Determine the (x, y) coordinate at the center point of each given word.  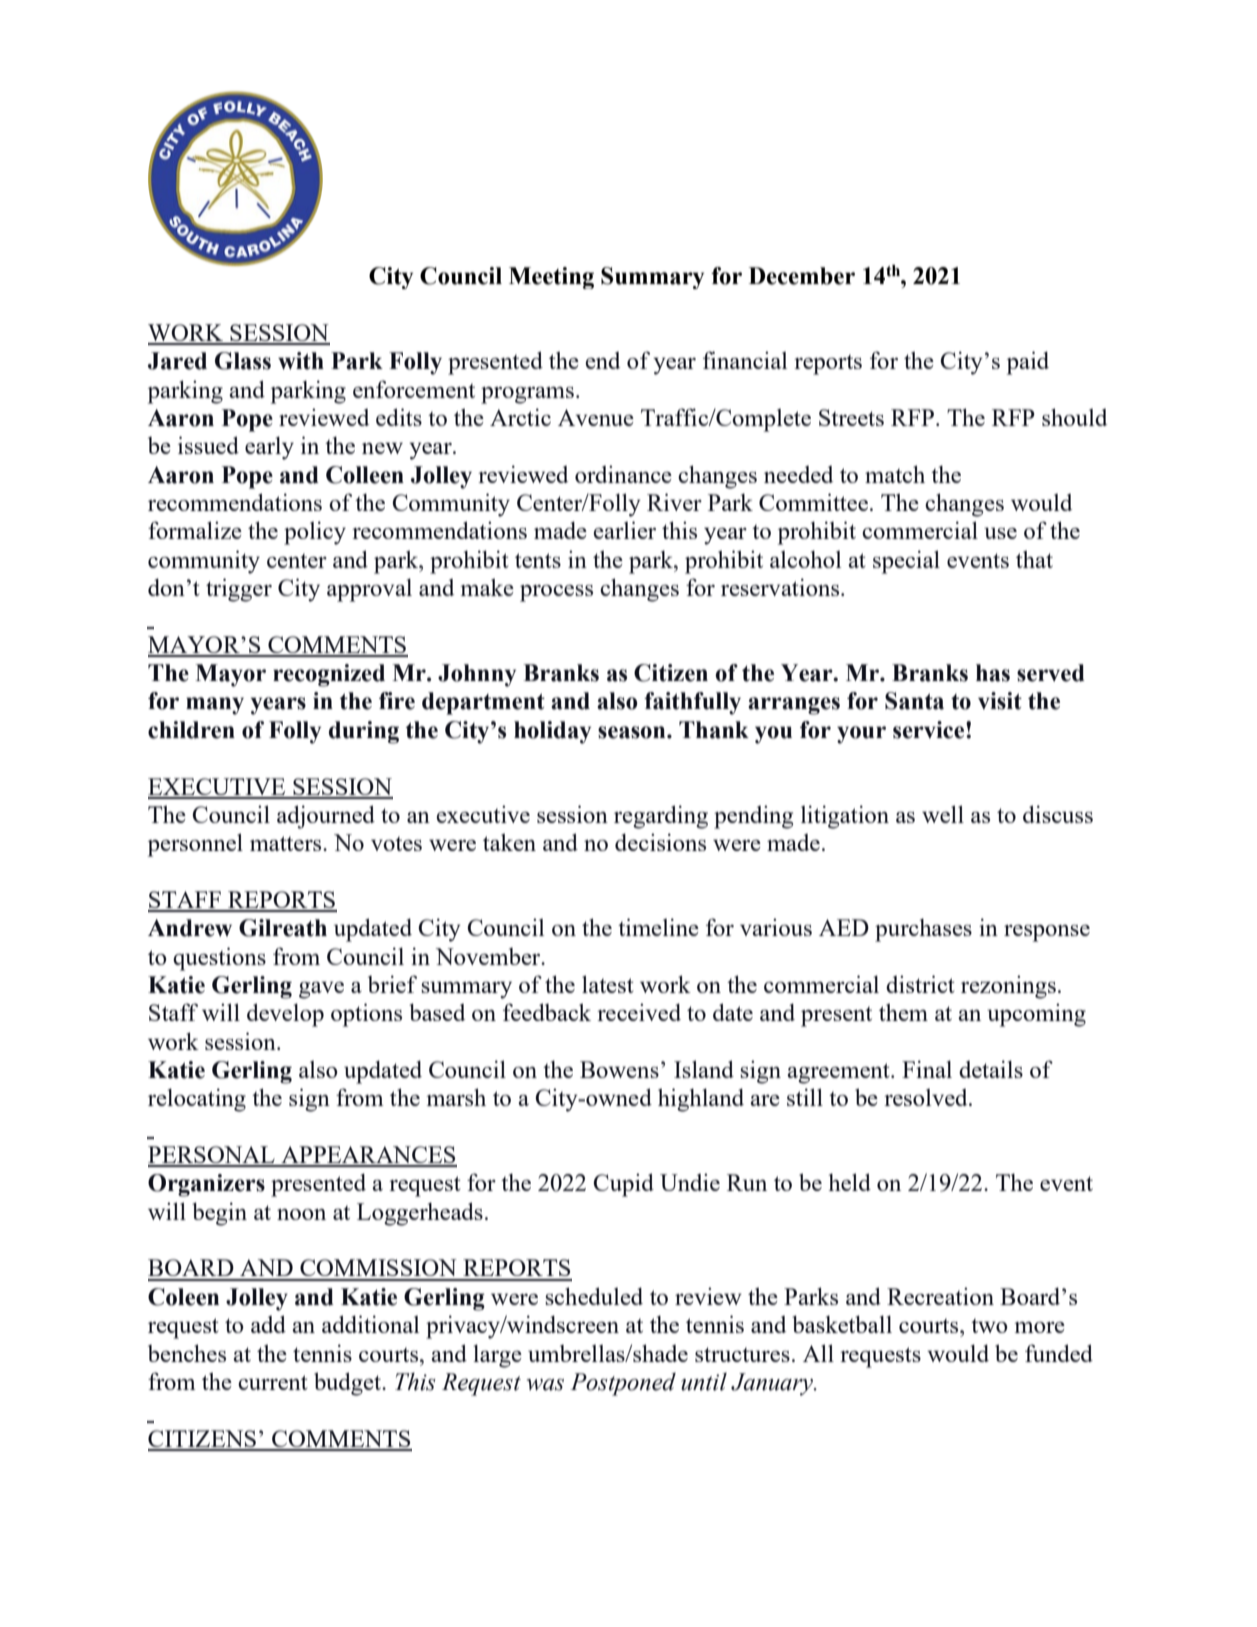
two (989, 1325)
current (273, 1382)
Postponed (623, 1384)
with (301, 361)
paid (1028, 363)
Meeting (551, 278)
